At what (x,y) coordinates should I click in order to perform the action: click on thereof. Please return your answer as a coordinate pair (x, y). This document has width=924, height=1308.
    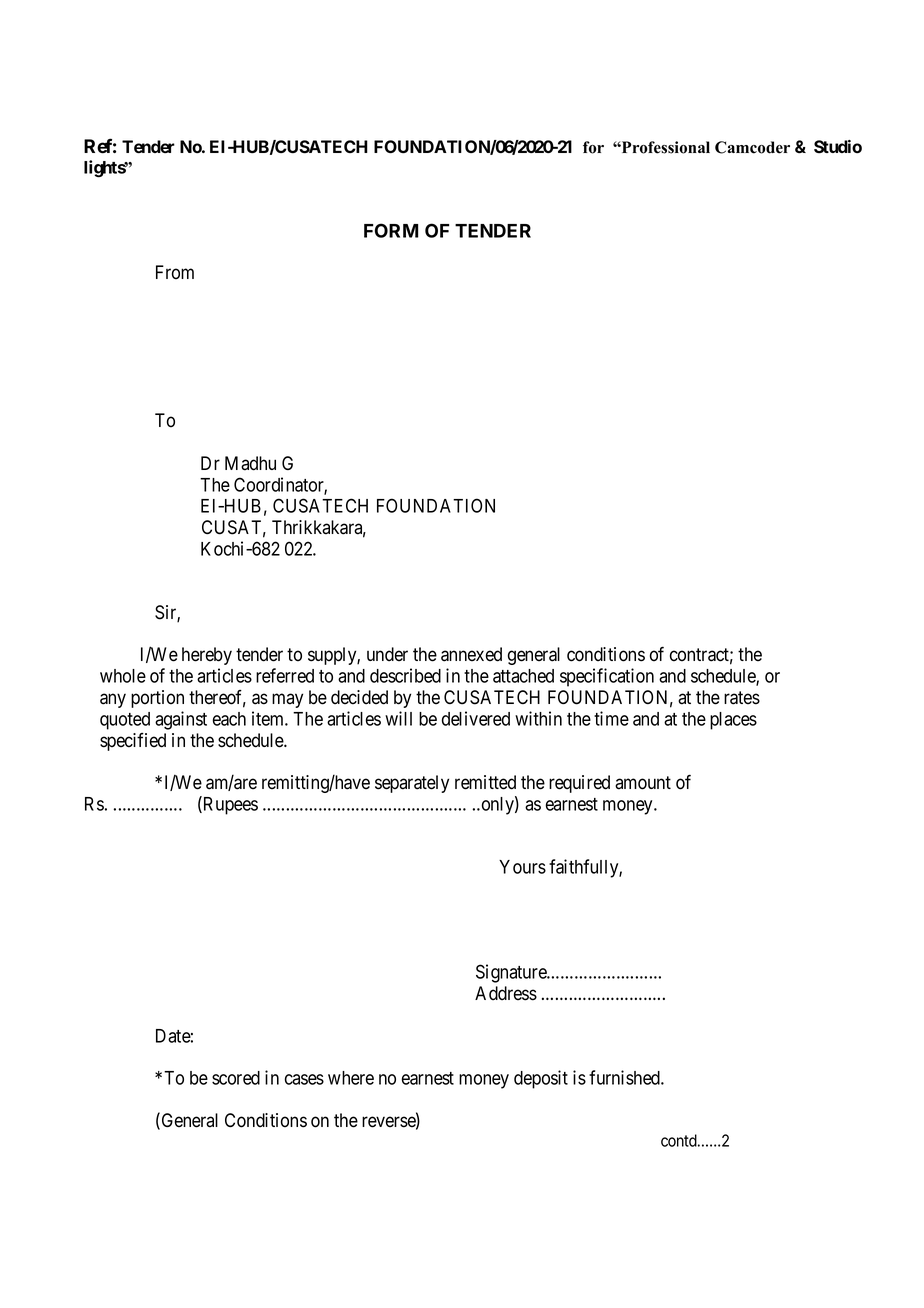
    Looking at the image, I should click on (217, 698).
